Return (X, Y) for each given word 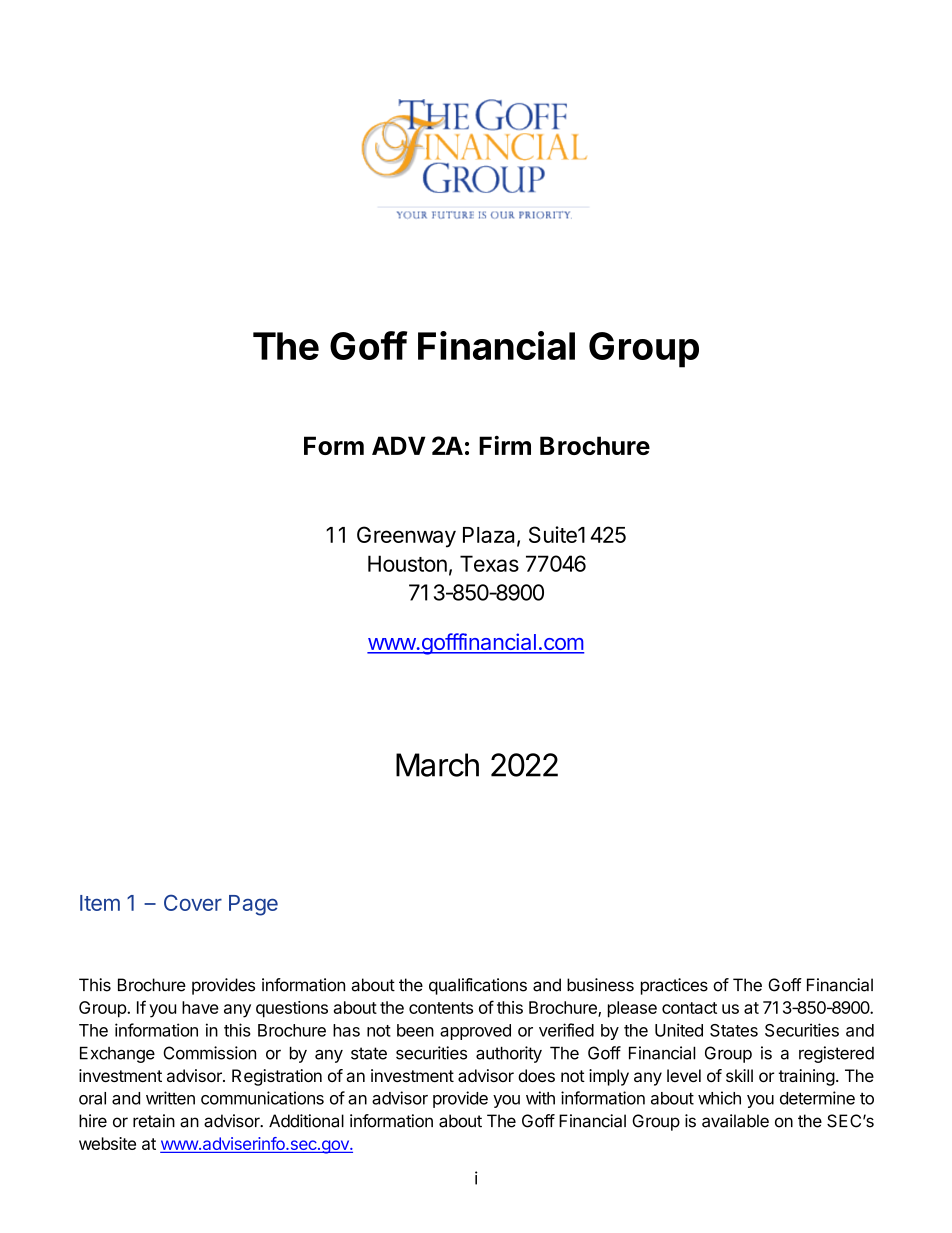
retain (154, 1121)
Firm (505, 445)
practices (674, 986)
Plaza (490, 536)
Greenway (406, 537)
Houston (407, 563)
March (437, 765)
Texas (489, 563)
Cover (193, 902)
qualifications (478, 986)
